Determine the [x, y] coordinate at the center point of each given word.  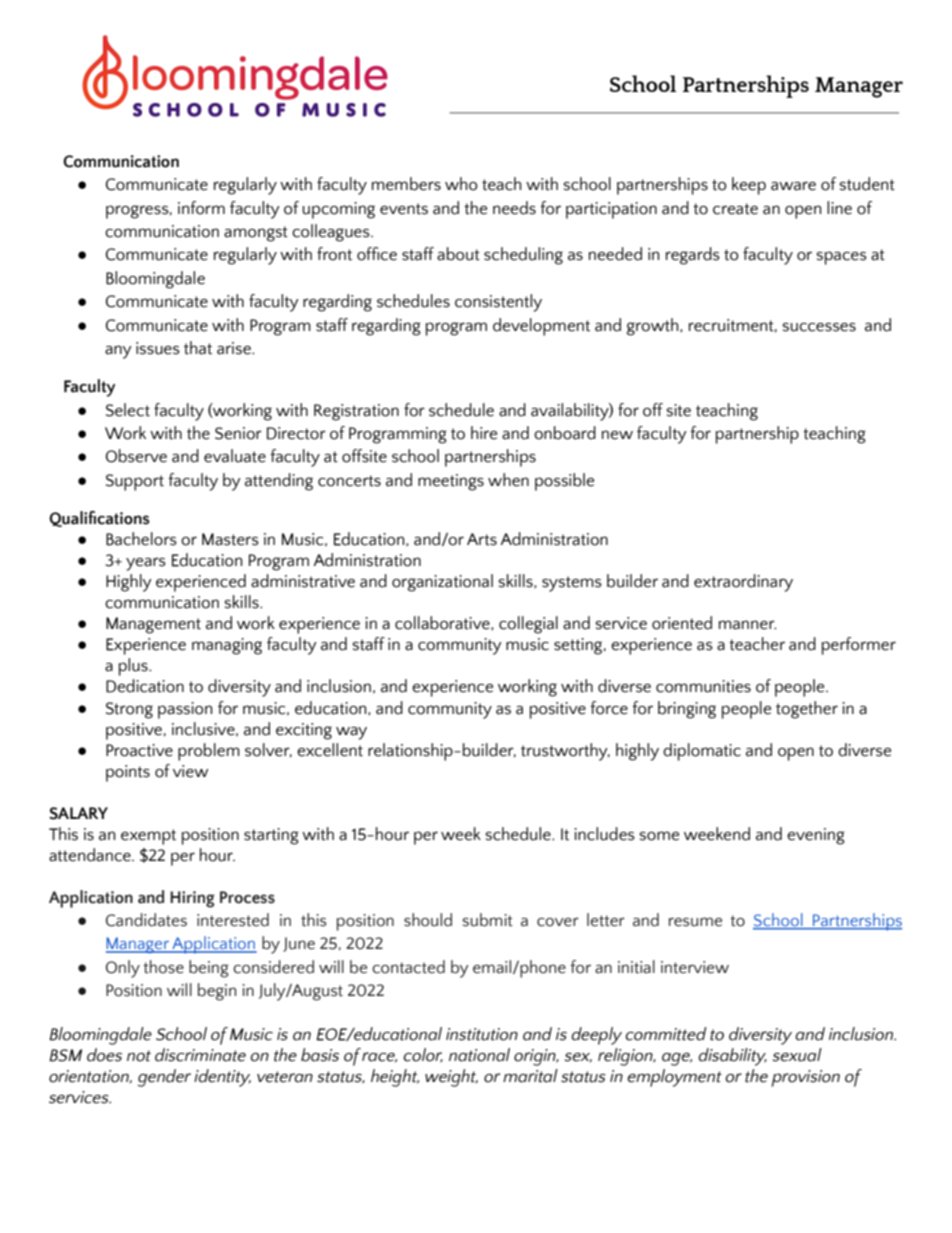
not [139, 1056]
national [479, 1055]
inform [201, 208]
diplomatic [702, 752]
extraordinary [743, 583]
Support [135, 482]
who [461, 184]
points [128, 773]
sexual [797, 1055]
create [735, 209]
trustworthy [565, 752]
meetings [451, 482]
